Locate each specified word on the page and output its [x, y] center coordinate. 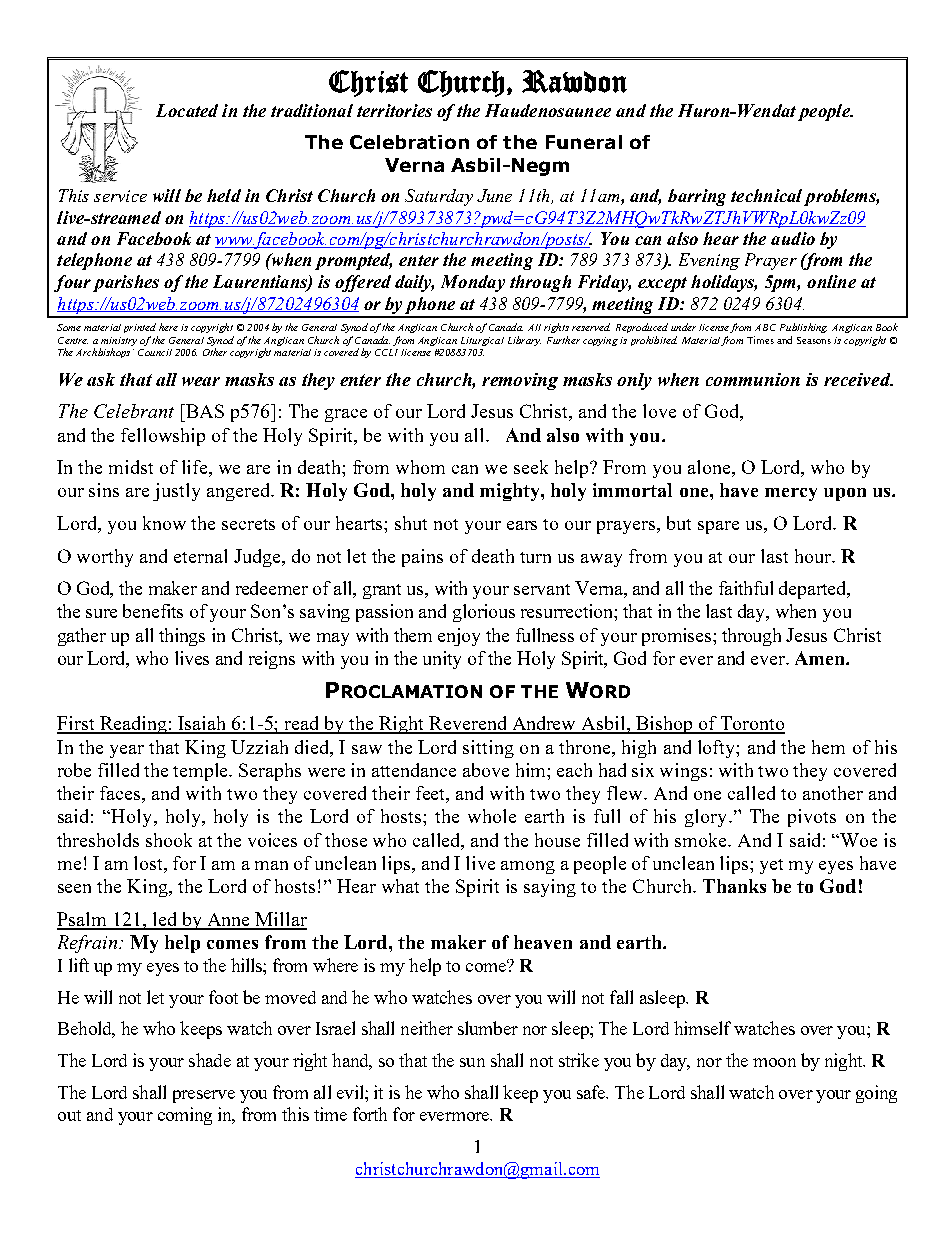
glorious [484, 613]
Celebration [409, 142]
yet [771, 866]
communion [753, 379]
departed [814, 590]
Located [187, 110]
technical [766, 195]
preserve [204, 1096]
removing [520, 381]
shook [169, 840]
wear [201, 381]
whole [492, 816]
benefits [153, 611]
